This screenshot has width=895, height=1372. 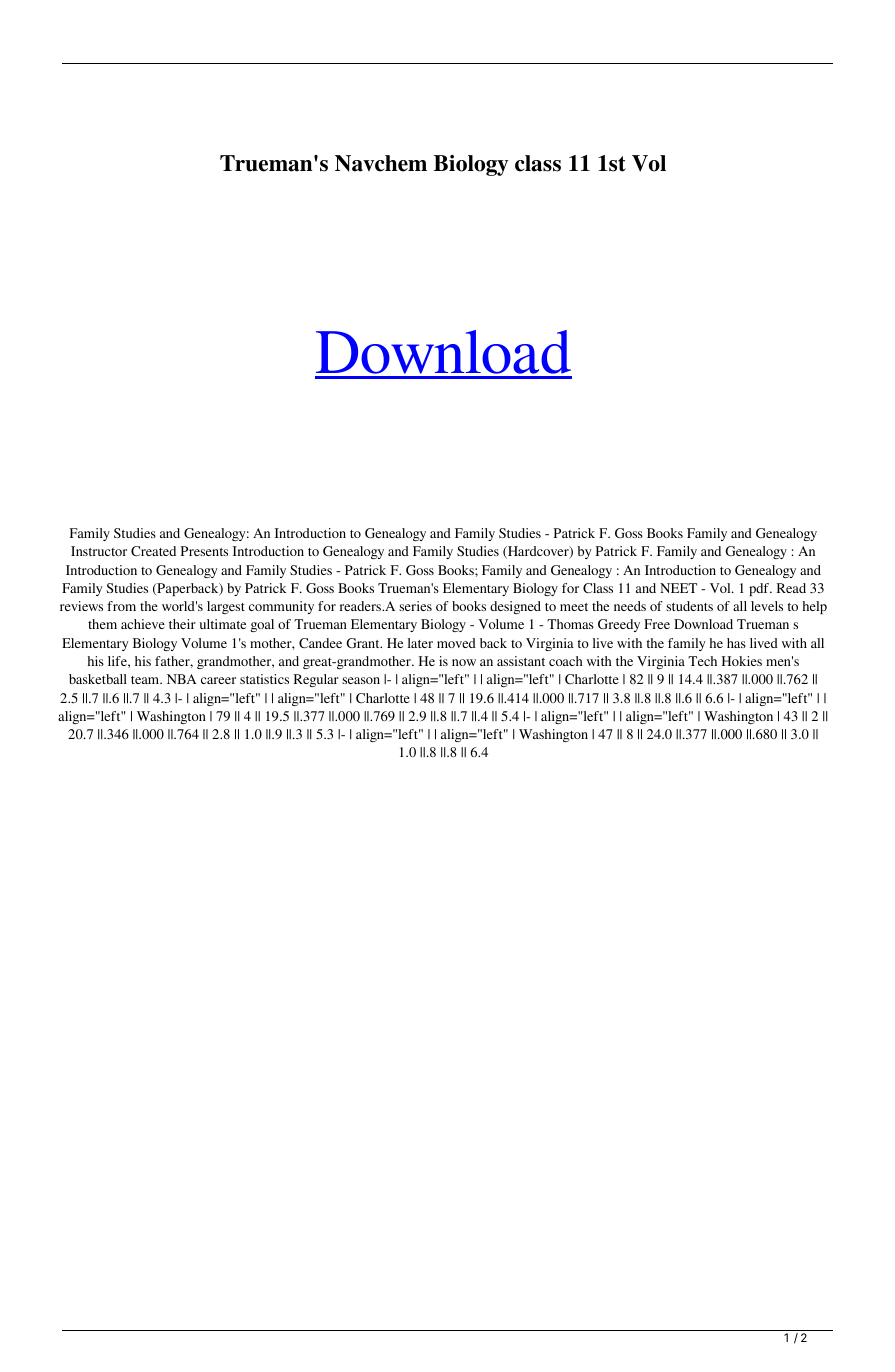 What do you see at coordinates (204, 551) in the screenshot?
I see `Presents` at bounding box center [204, 551].
